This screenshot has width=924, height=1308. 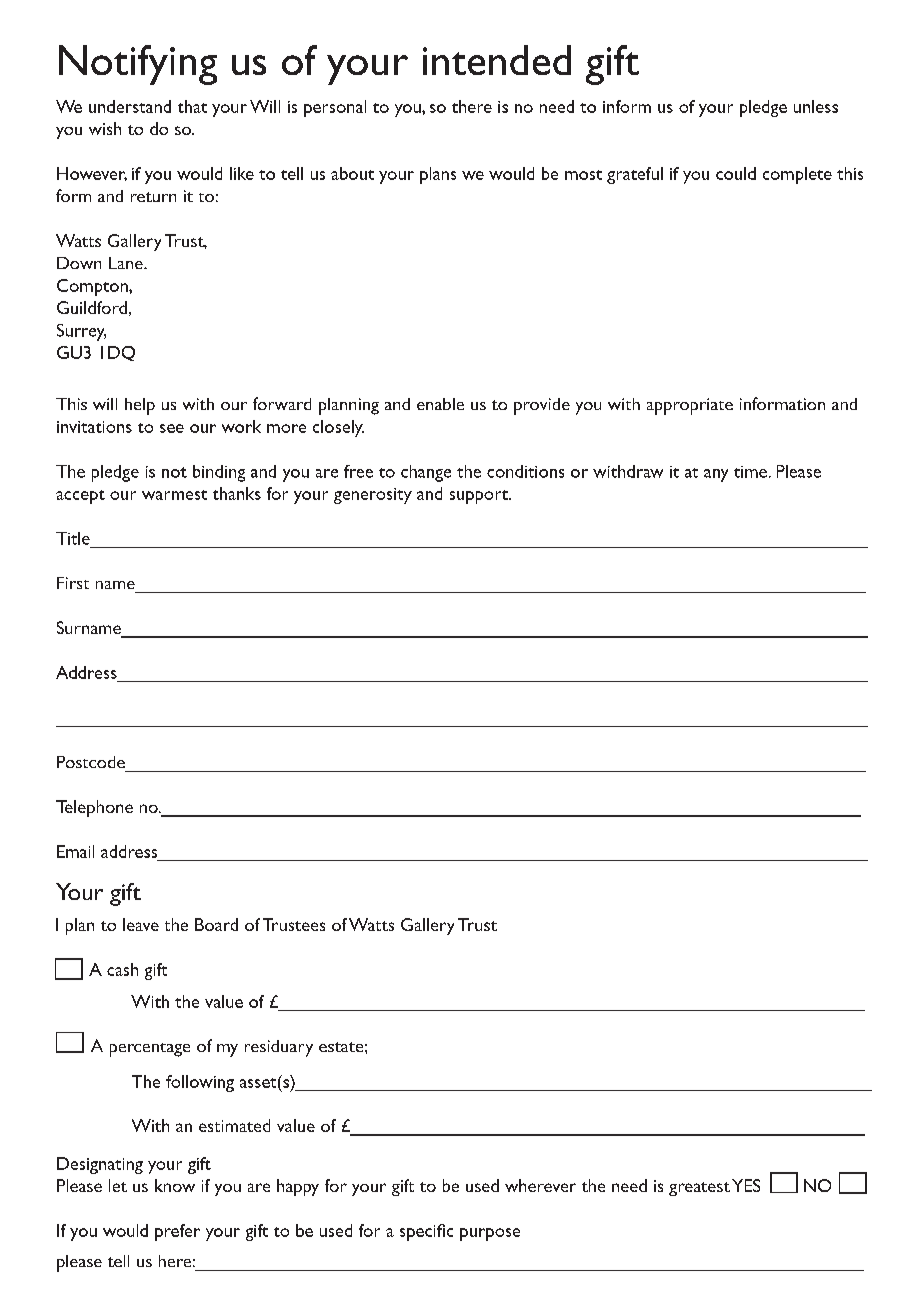 I want to click on any, so click(x=716, y=475).
